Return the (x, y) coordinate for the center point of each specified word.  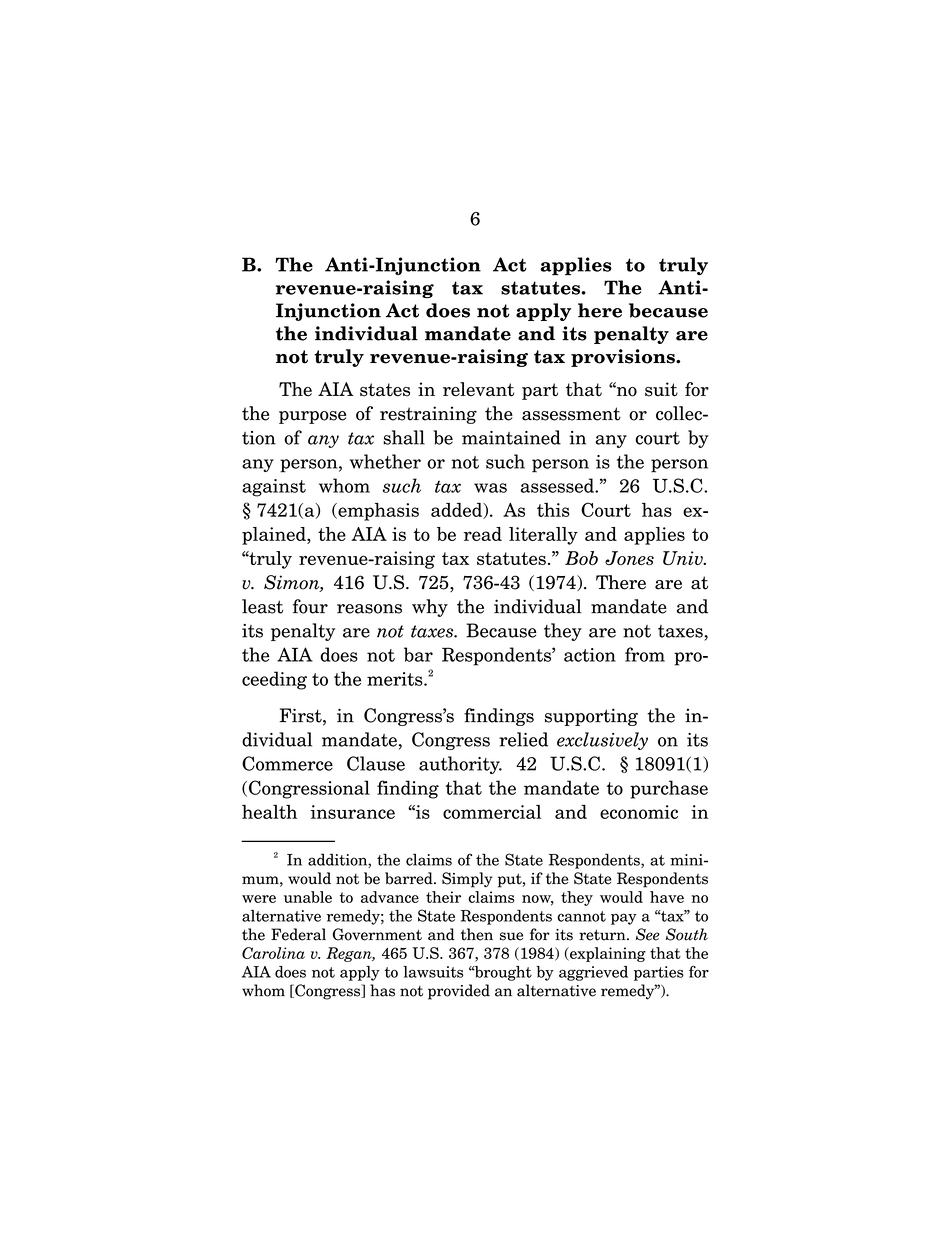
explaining (607, 954)
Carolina (273, 953)
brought (502, 973)
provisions (624, 358)
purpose (312, 417)
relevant (478, 389)
